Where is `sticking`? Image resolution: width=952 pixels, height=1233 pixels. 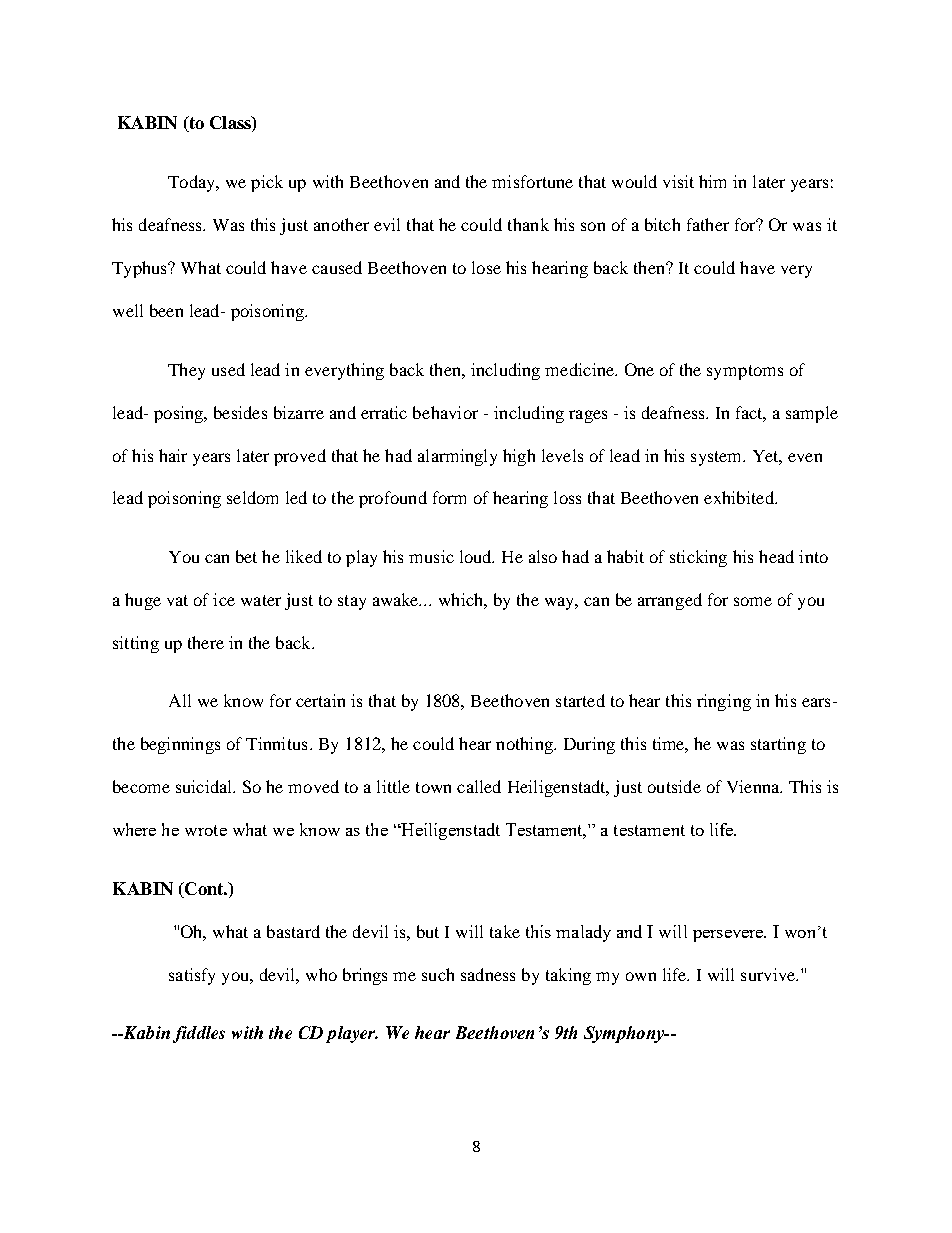
sticking is located at coordinates (698, 558).
